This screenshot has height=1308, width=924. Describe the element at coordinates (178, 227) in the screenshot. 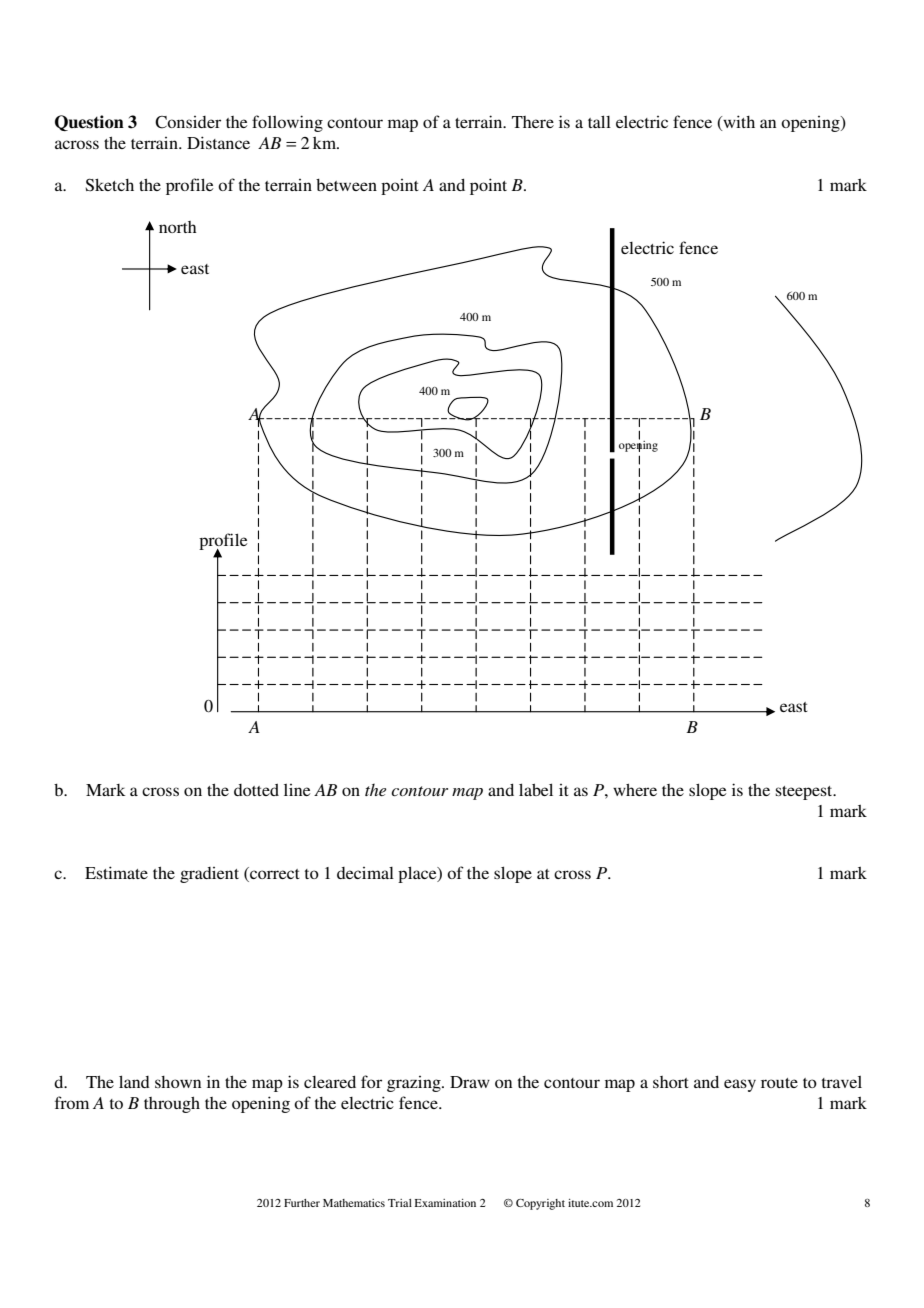

I see `north` at that location.
